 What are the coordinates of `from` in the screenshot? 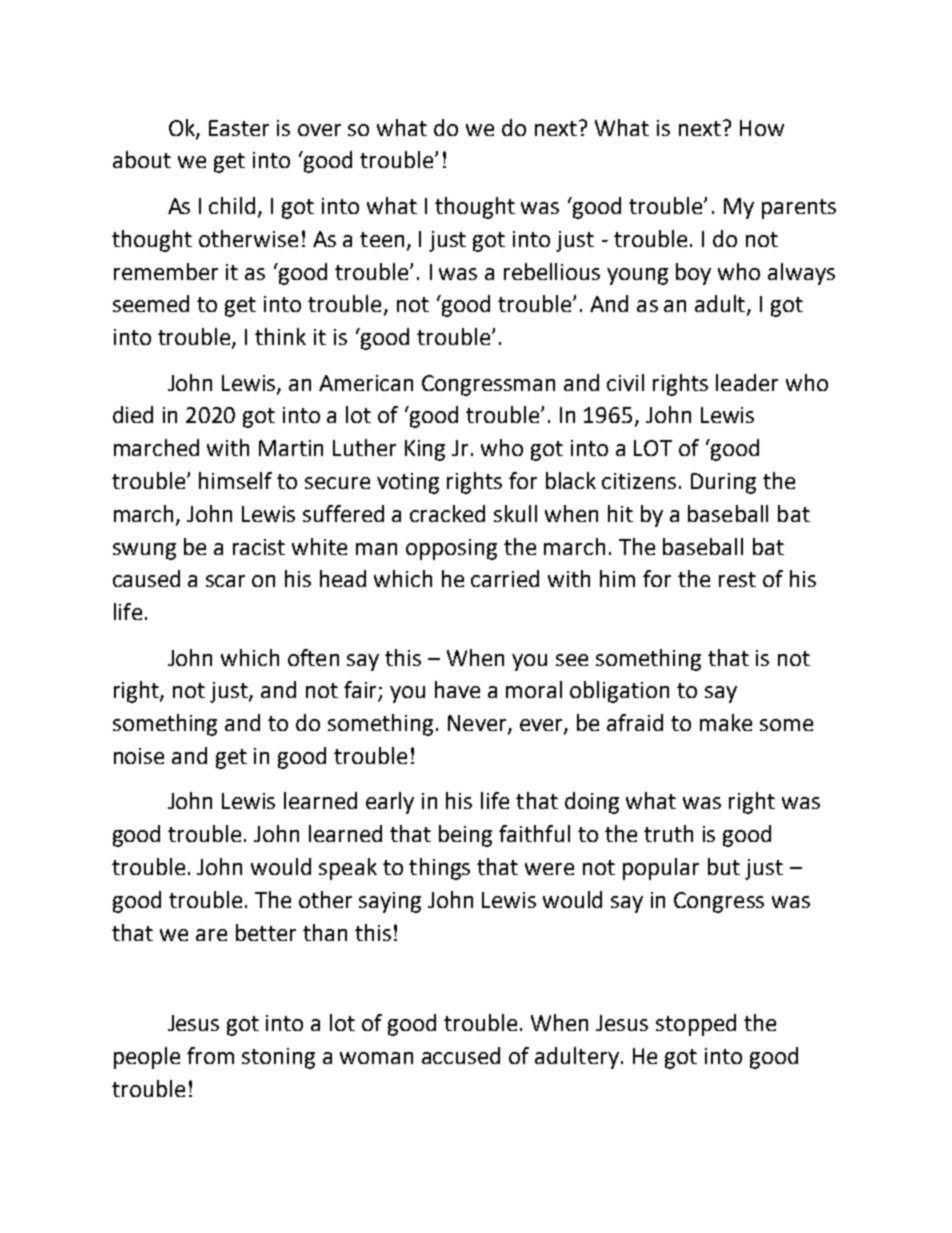 It's located at (210, 1055).
